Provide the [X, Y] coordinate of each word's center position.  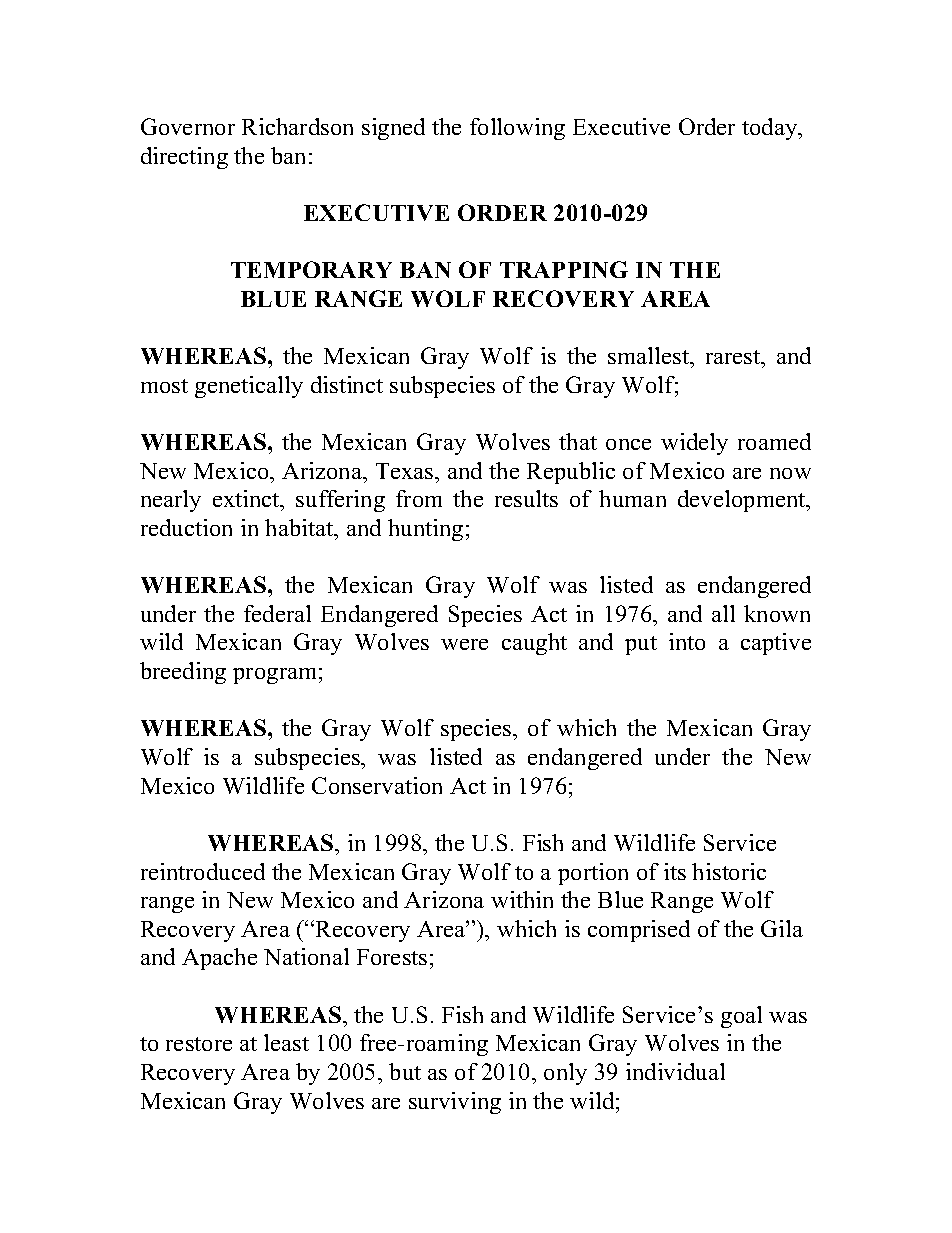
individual [675, 1071]
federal [277, 613]
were [464, 644]
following [517, 129]
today [771, 129]
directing [184, 158]
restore [199, 1044]
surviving [455, 1103]
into [687, 641]
